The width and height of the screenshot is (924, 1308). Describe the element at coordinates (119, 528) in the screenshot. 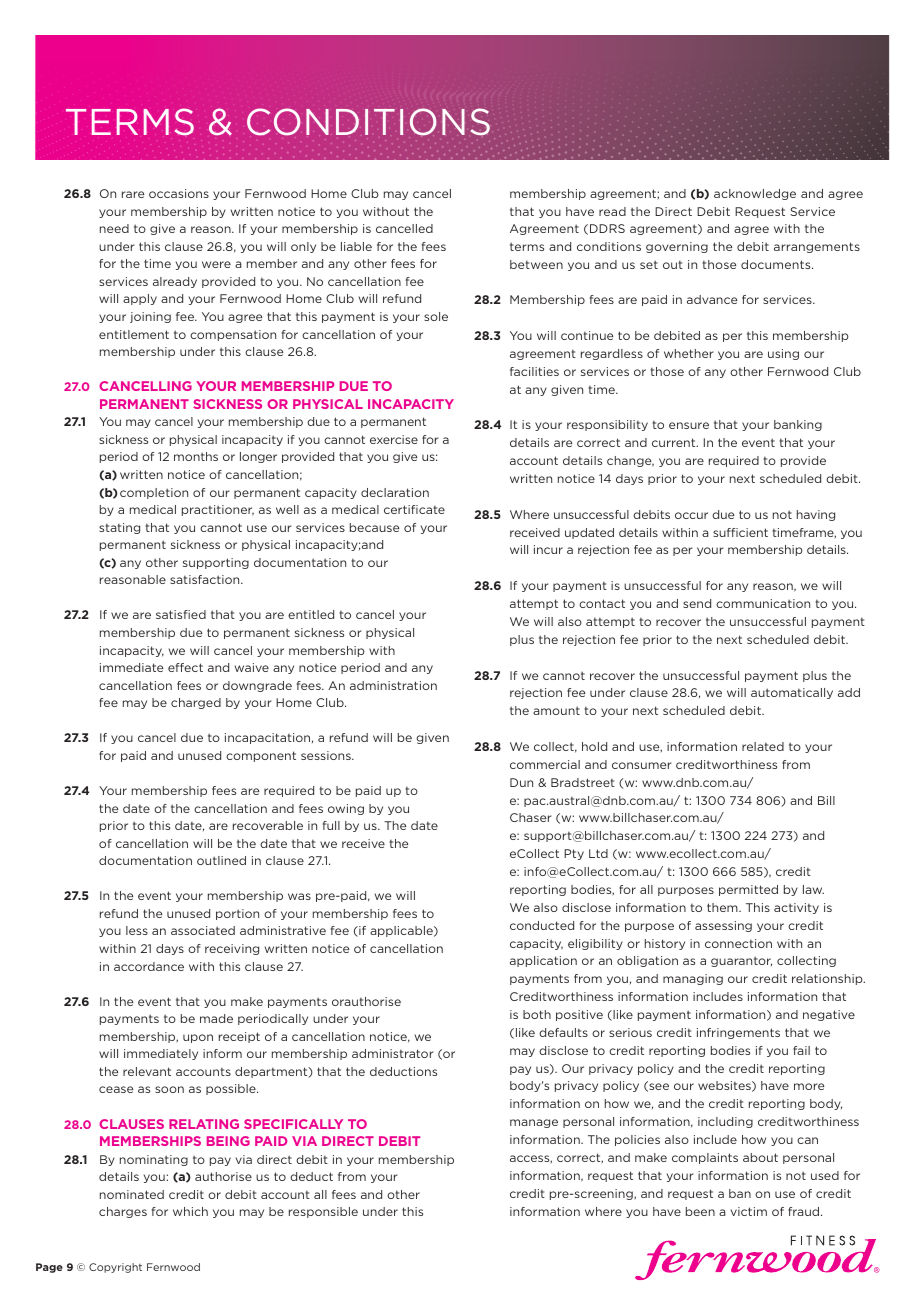

I see `stating` at that location.
